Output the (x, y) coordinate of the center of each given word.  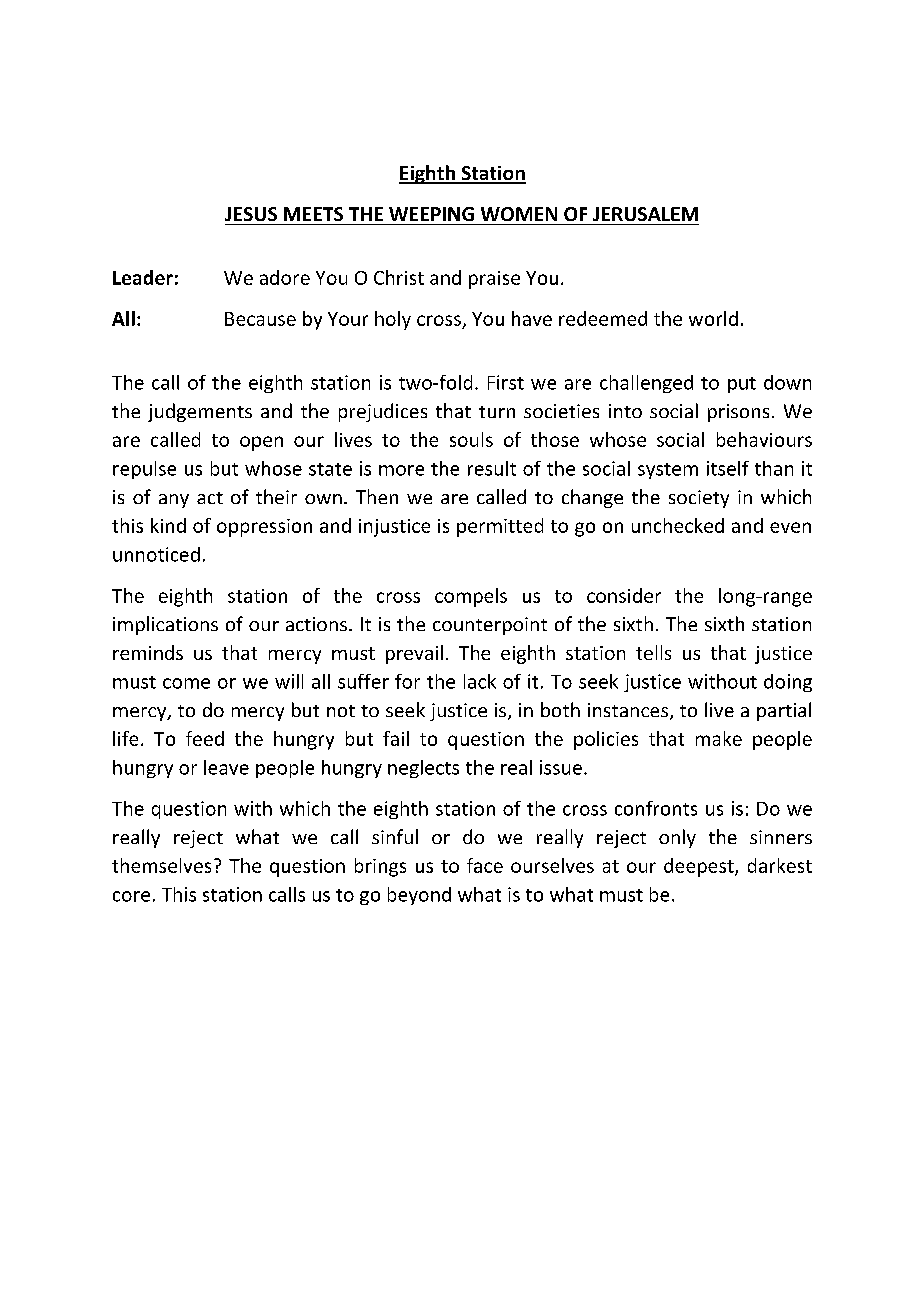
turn (497, 412)
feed (205, 738)
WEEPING (431, 214)
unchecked (678, 525)
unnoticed (156, 554)
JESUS (251, 214)
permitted (500, 527)
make (719, 738)
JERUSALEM (645, 214)
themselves (161, 865)
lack (480, 681)
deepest (700, 867)
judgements (200, 412)
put (742, 385)
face (485, 865)
